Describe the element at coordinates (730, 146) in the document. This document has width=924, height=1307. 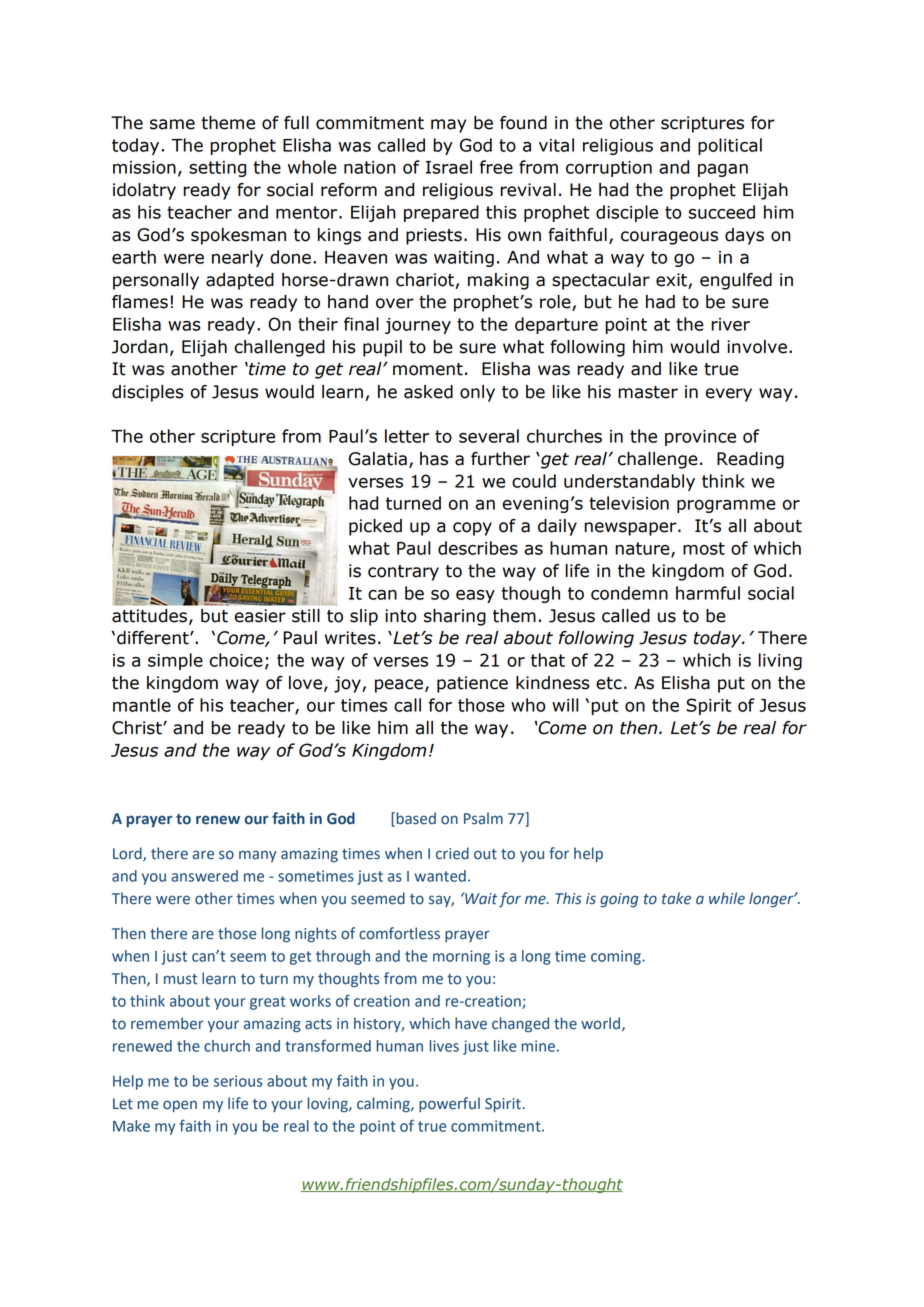
I see `political` at that location.
